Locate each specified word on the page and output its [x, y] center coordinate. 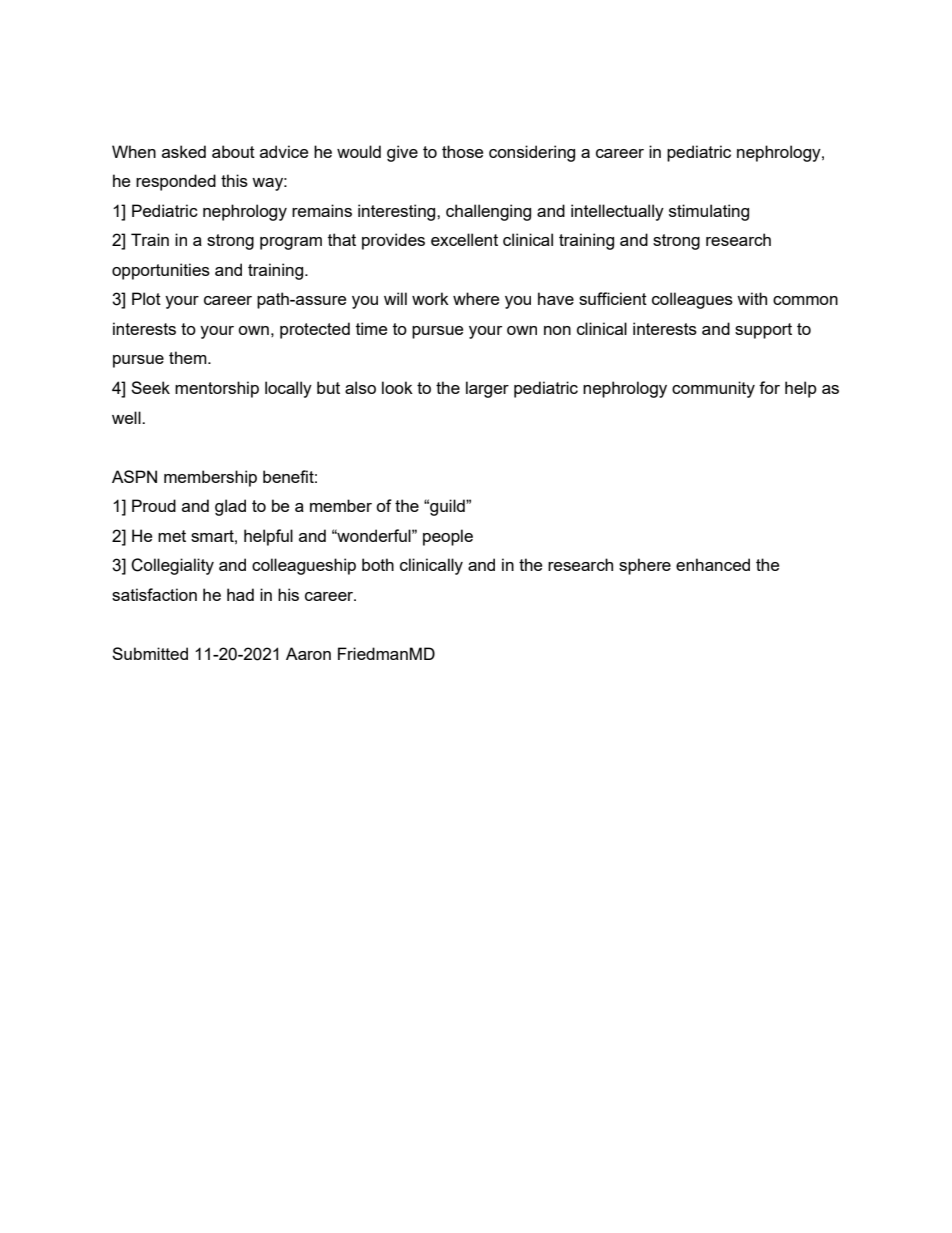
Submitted [150, 653]
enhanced [713, 564]
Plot [146, 298]
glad [230, 507]
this [234, 180]
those [462, 151]
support [763, 331]
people [448, 537]
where [476, 298]
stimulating [709, 212]
